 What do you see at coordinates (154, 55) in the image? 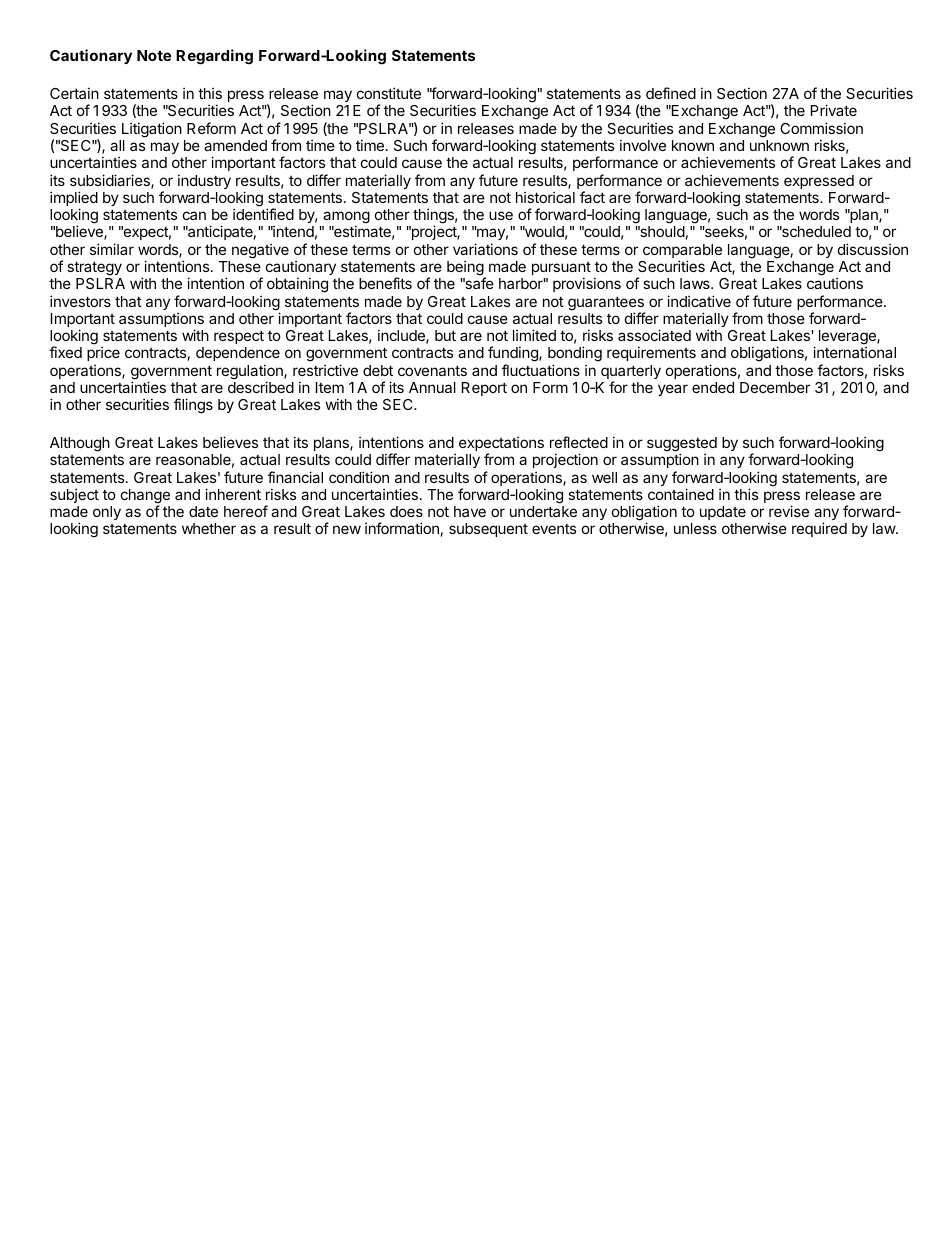
I see `Note` at bounding box center [154, 55].
